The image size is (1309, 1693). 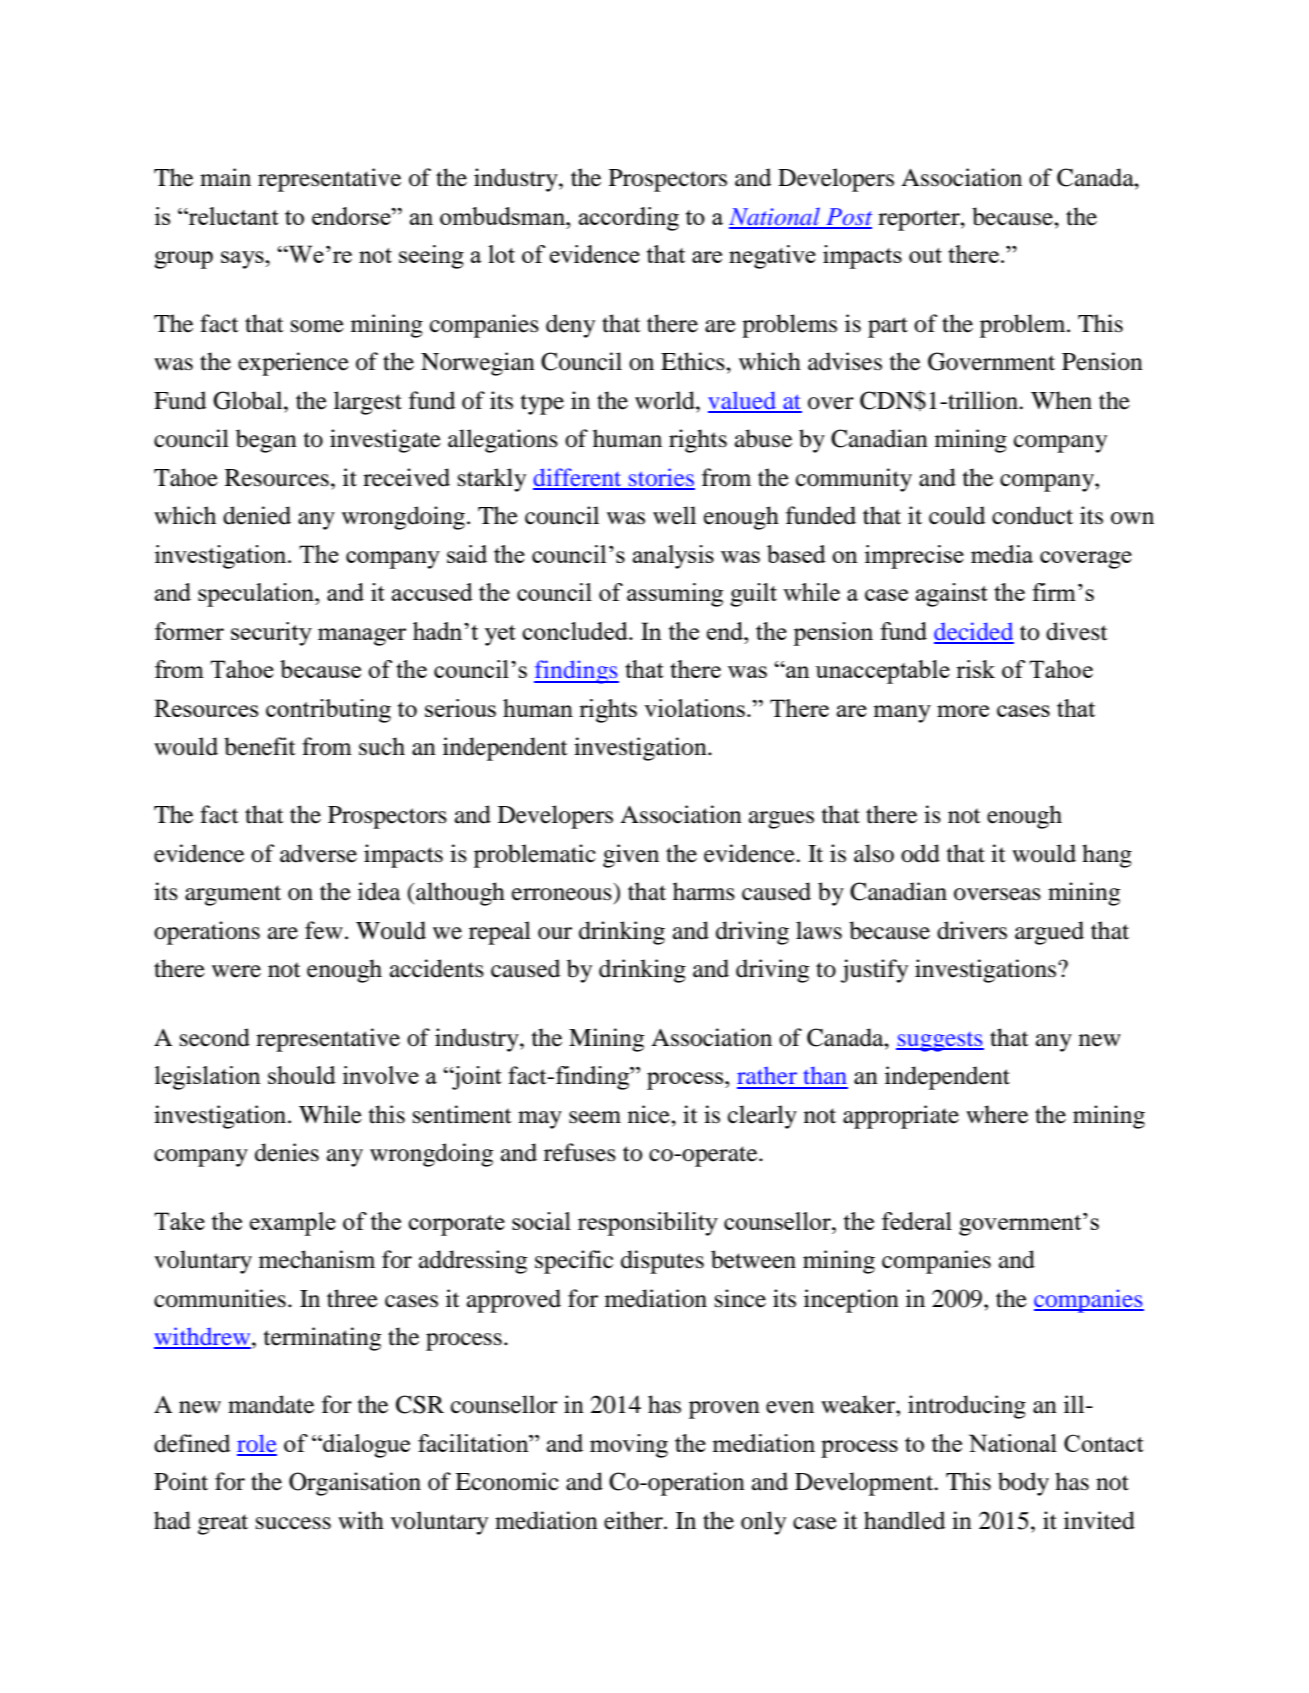 What do you see at coordinates (293, 1523) in the page?
I see `success` at bounding box center [293, 1523].
